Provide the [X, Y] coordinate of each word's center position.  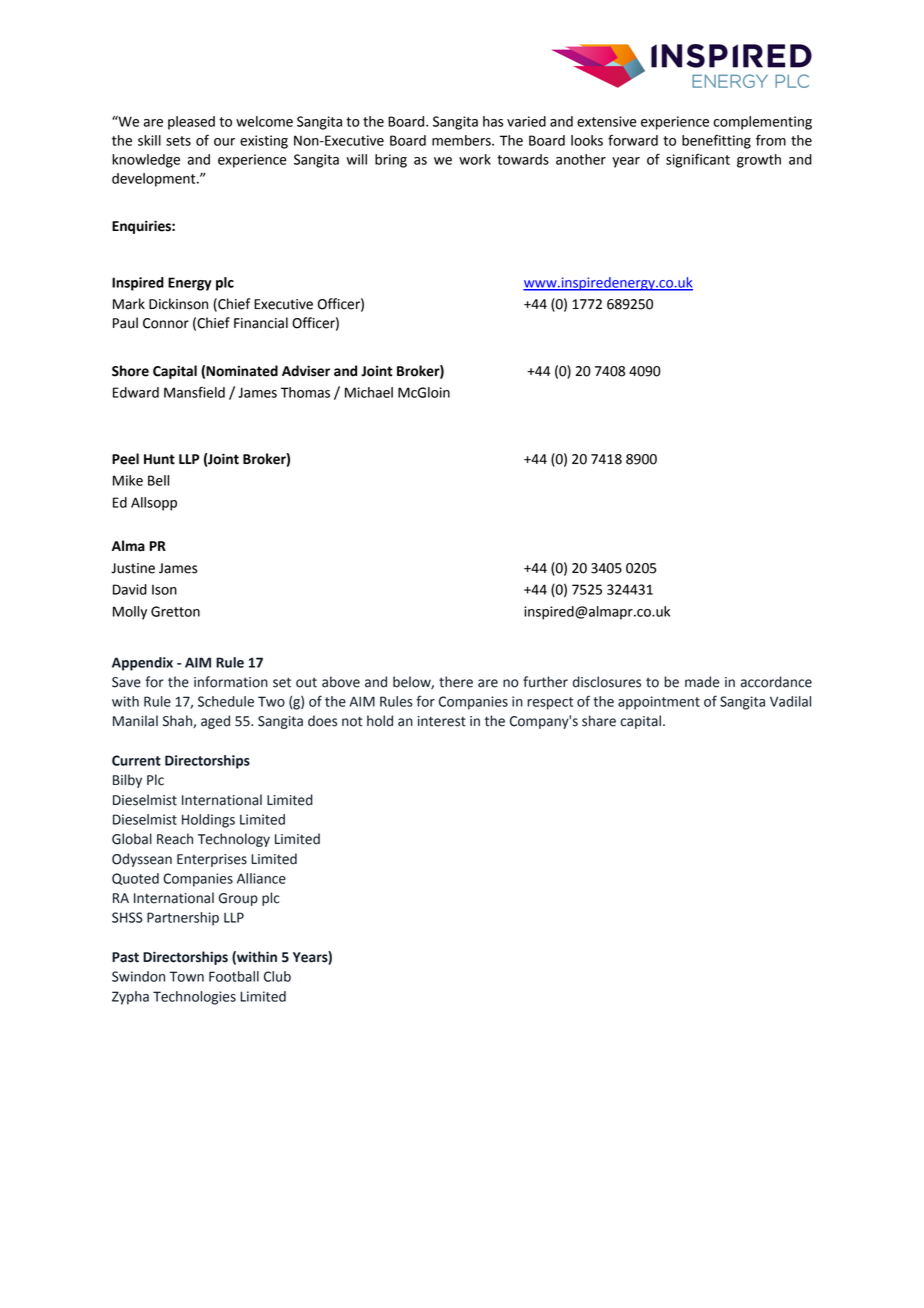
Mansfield [194, 392]
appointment [659, 703]
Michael [369, 392]
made [702, 682]
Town [186, 976]
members [462, 140]
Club [277, 976]
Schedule [226, 701]
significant [698, 160]
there [456, 682]
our [224, 142]
